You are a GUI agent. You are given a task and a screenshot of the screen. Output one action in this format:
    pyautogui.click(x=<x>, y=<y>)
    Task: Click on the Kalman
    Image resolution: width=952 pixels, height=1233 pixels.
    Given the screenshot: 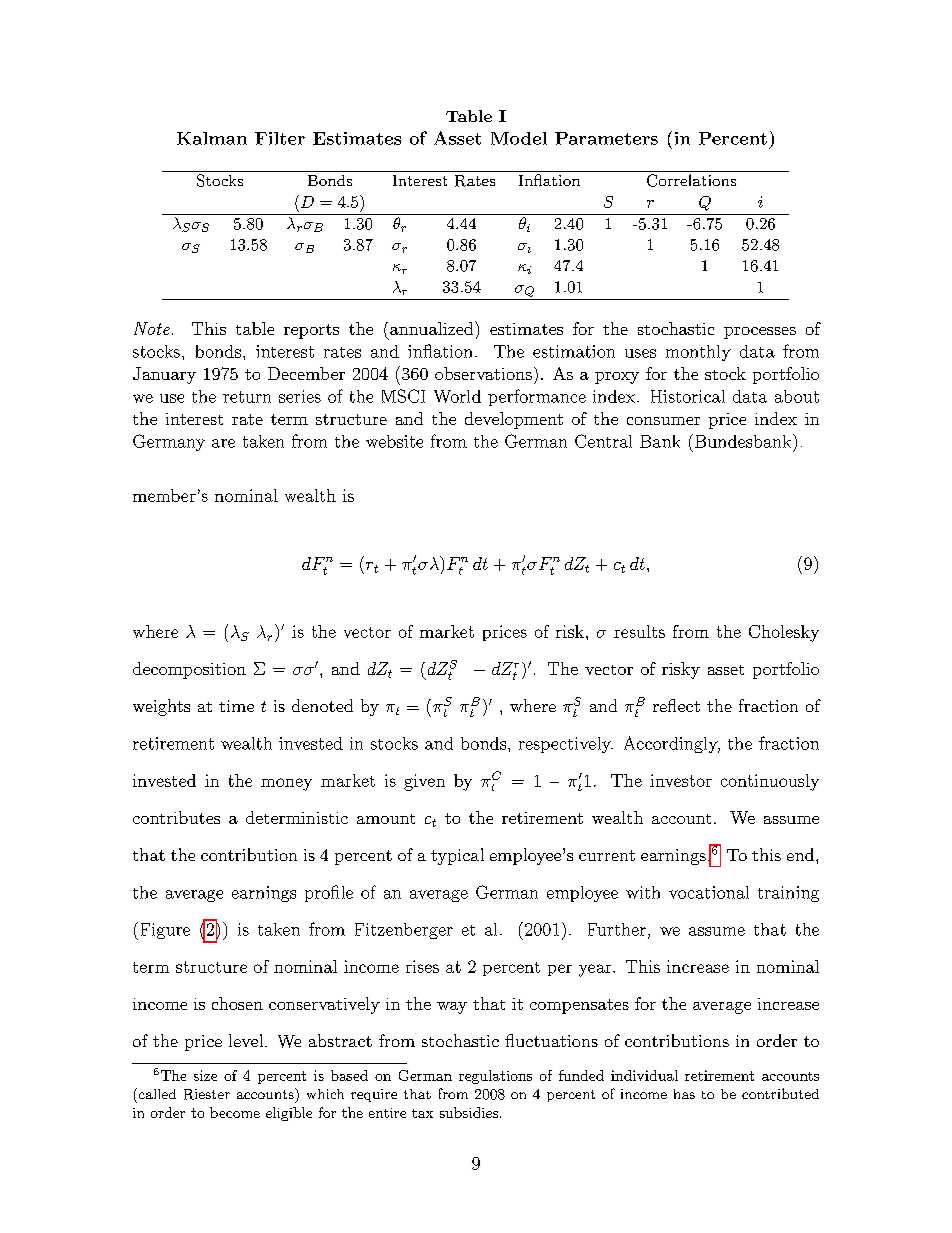 What is the action you would take?
    pyautogui.click(x=212, y=138)
